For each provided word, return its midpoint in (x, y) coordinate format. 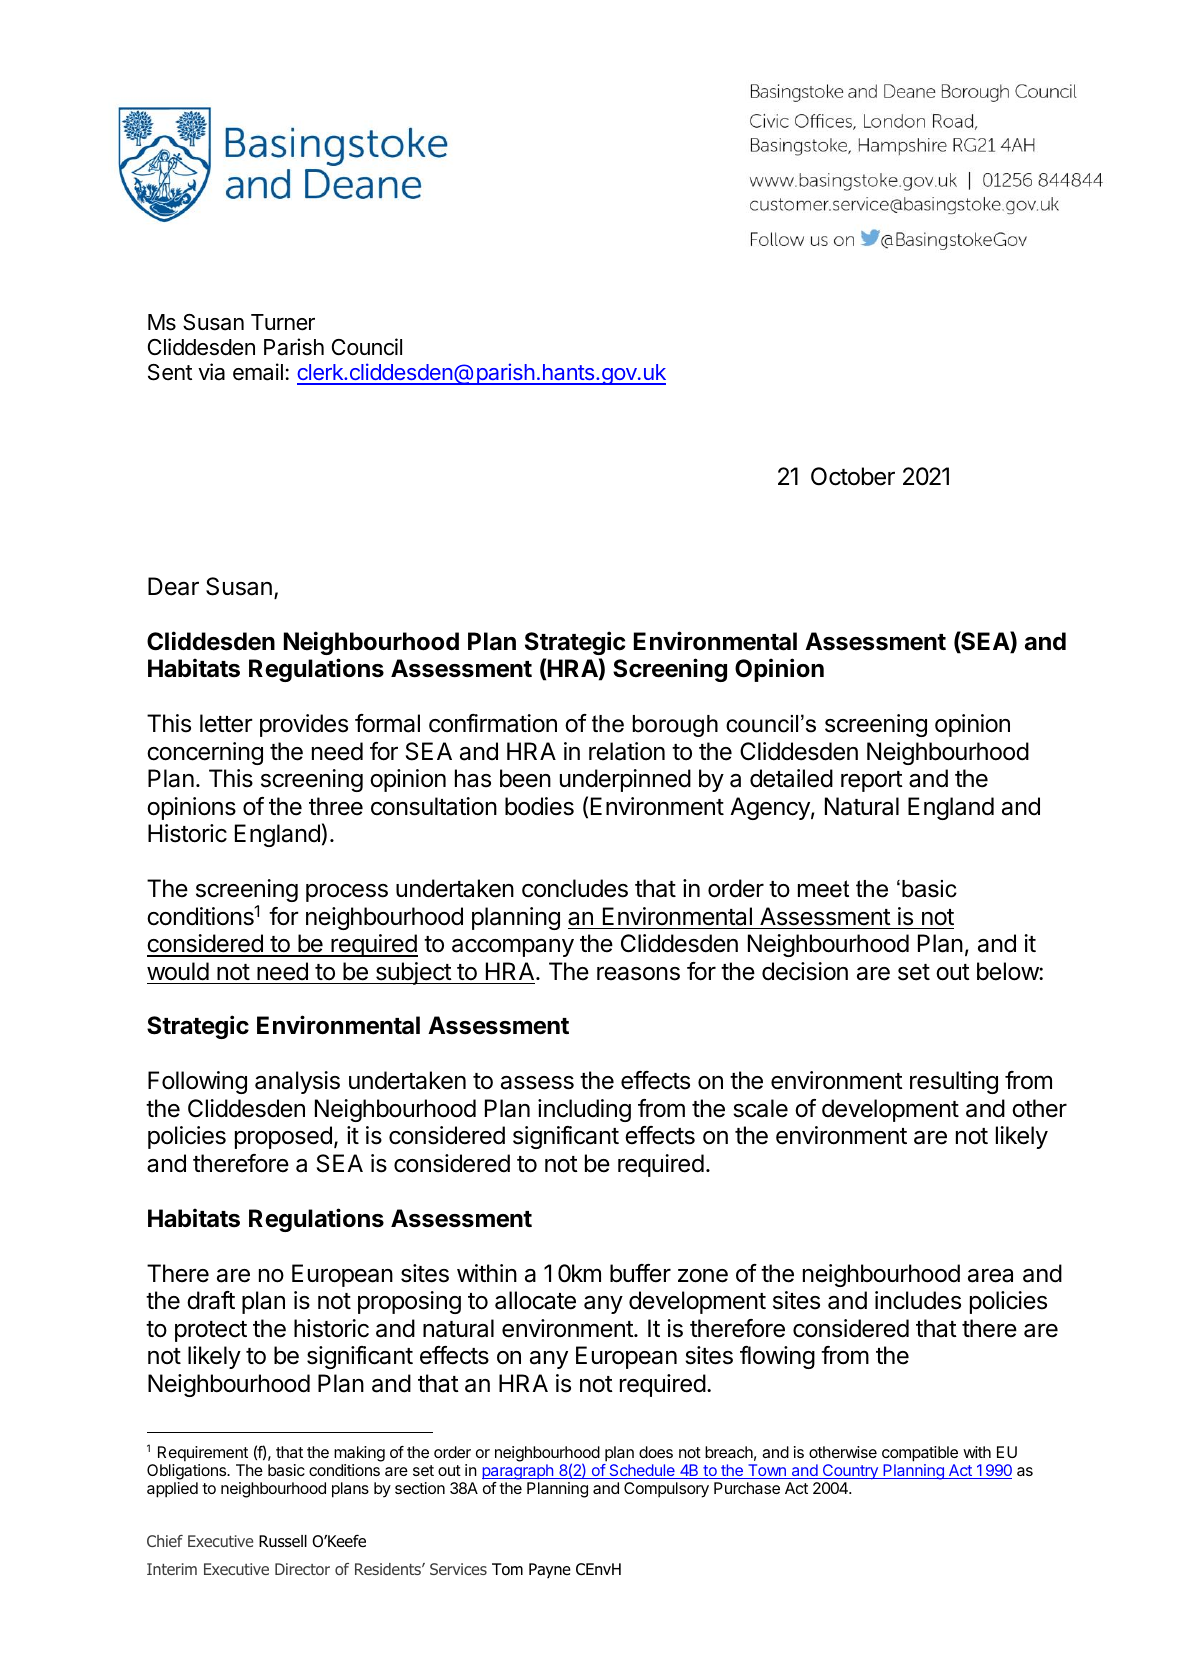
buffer (640, 1273)
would (178, 971)
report (872, 781)
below (1008, 971)
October (853, 476)
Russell (283, 1541)
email (258, 372)
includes (918, 1300)
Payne (550, 1570)
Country (850, 1472)
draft (211, 1300)
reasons (638, 973)
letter (226, 723)
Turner (283, 322)
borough (675, 726)
